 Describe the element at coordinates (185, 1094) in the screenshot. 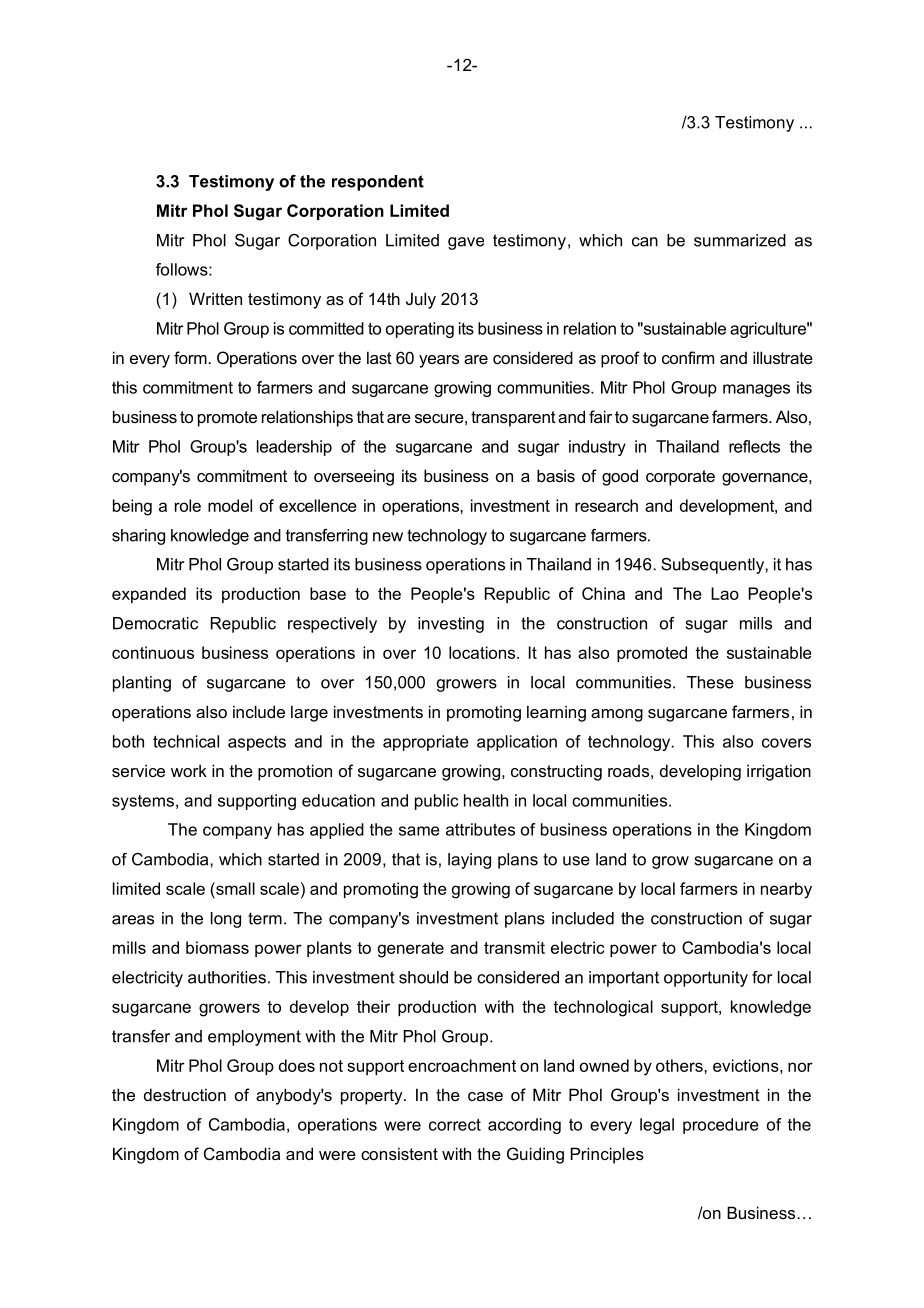

I see `destruction` at that location.
